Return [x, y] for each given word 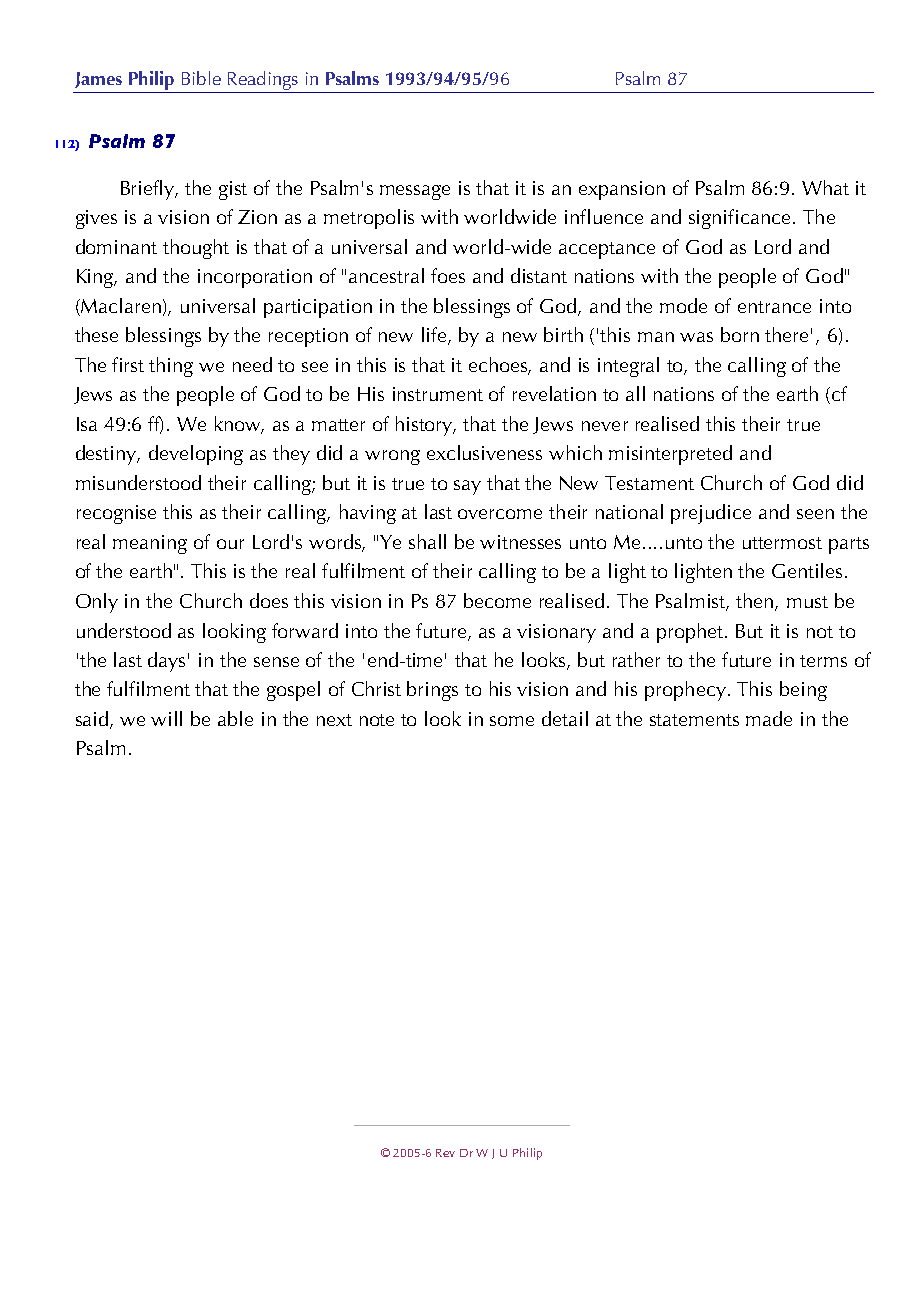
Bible [201, 78]
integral [628, 367]
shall [427, 541]
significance [741, 219]
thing [171, 367]
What [825, 187]
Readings [262, 82]
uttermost [782, 543]
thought [196, 249]
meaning [150, 544]
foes [448, 275]
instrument [438, 394]
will [166, 718]
